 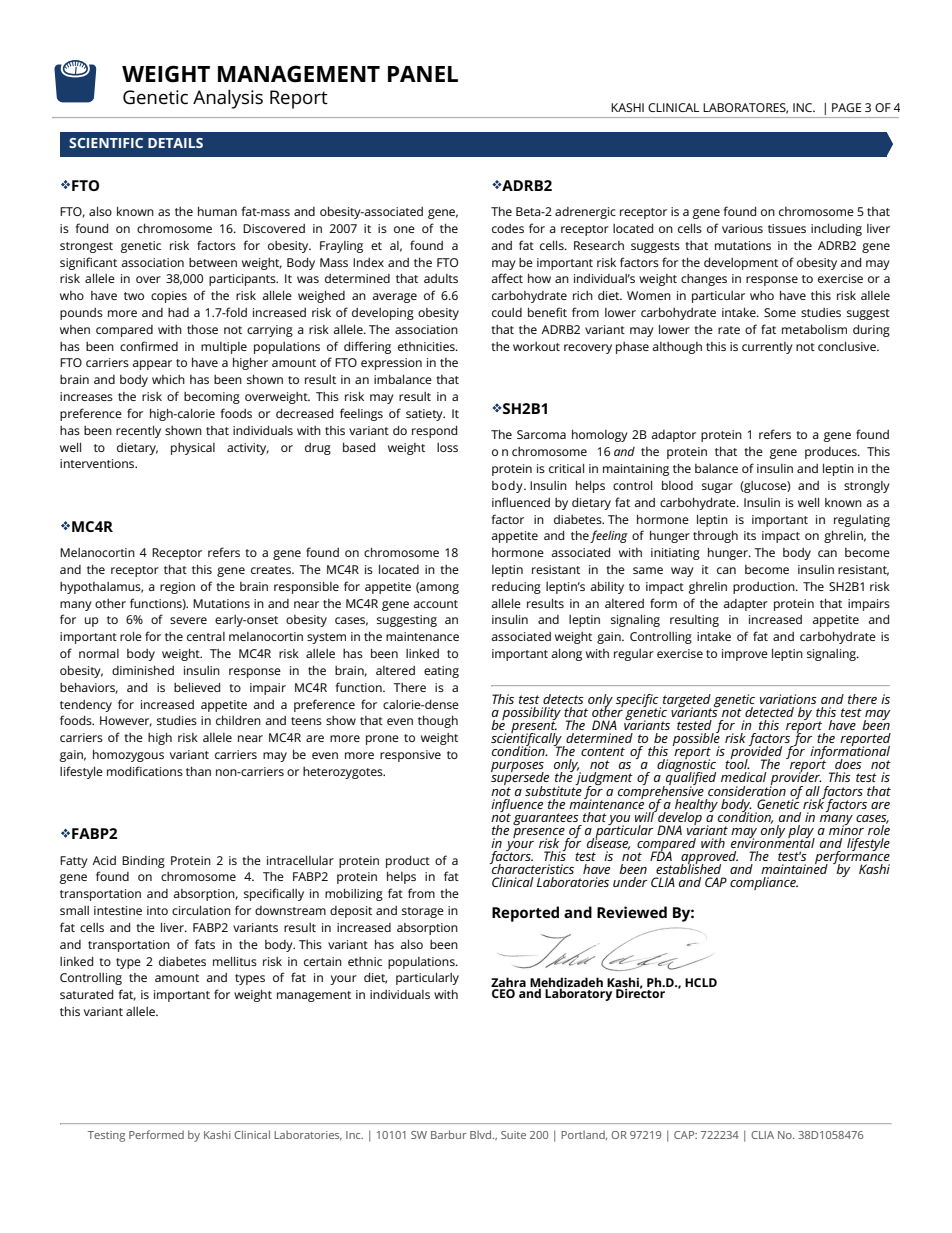 What do you see at coordinates (235, 961) in the screenshot?
I see `mellitus` at bounding box center [235, 961].
